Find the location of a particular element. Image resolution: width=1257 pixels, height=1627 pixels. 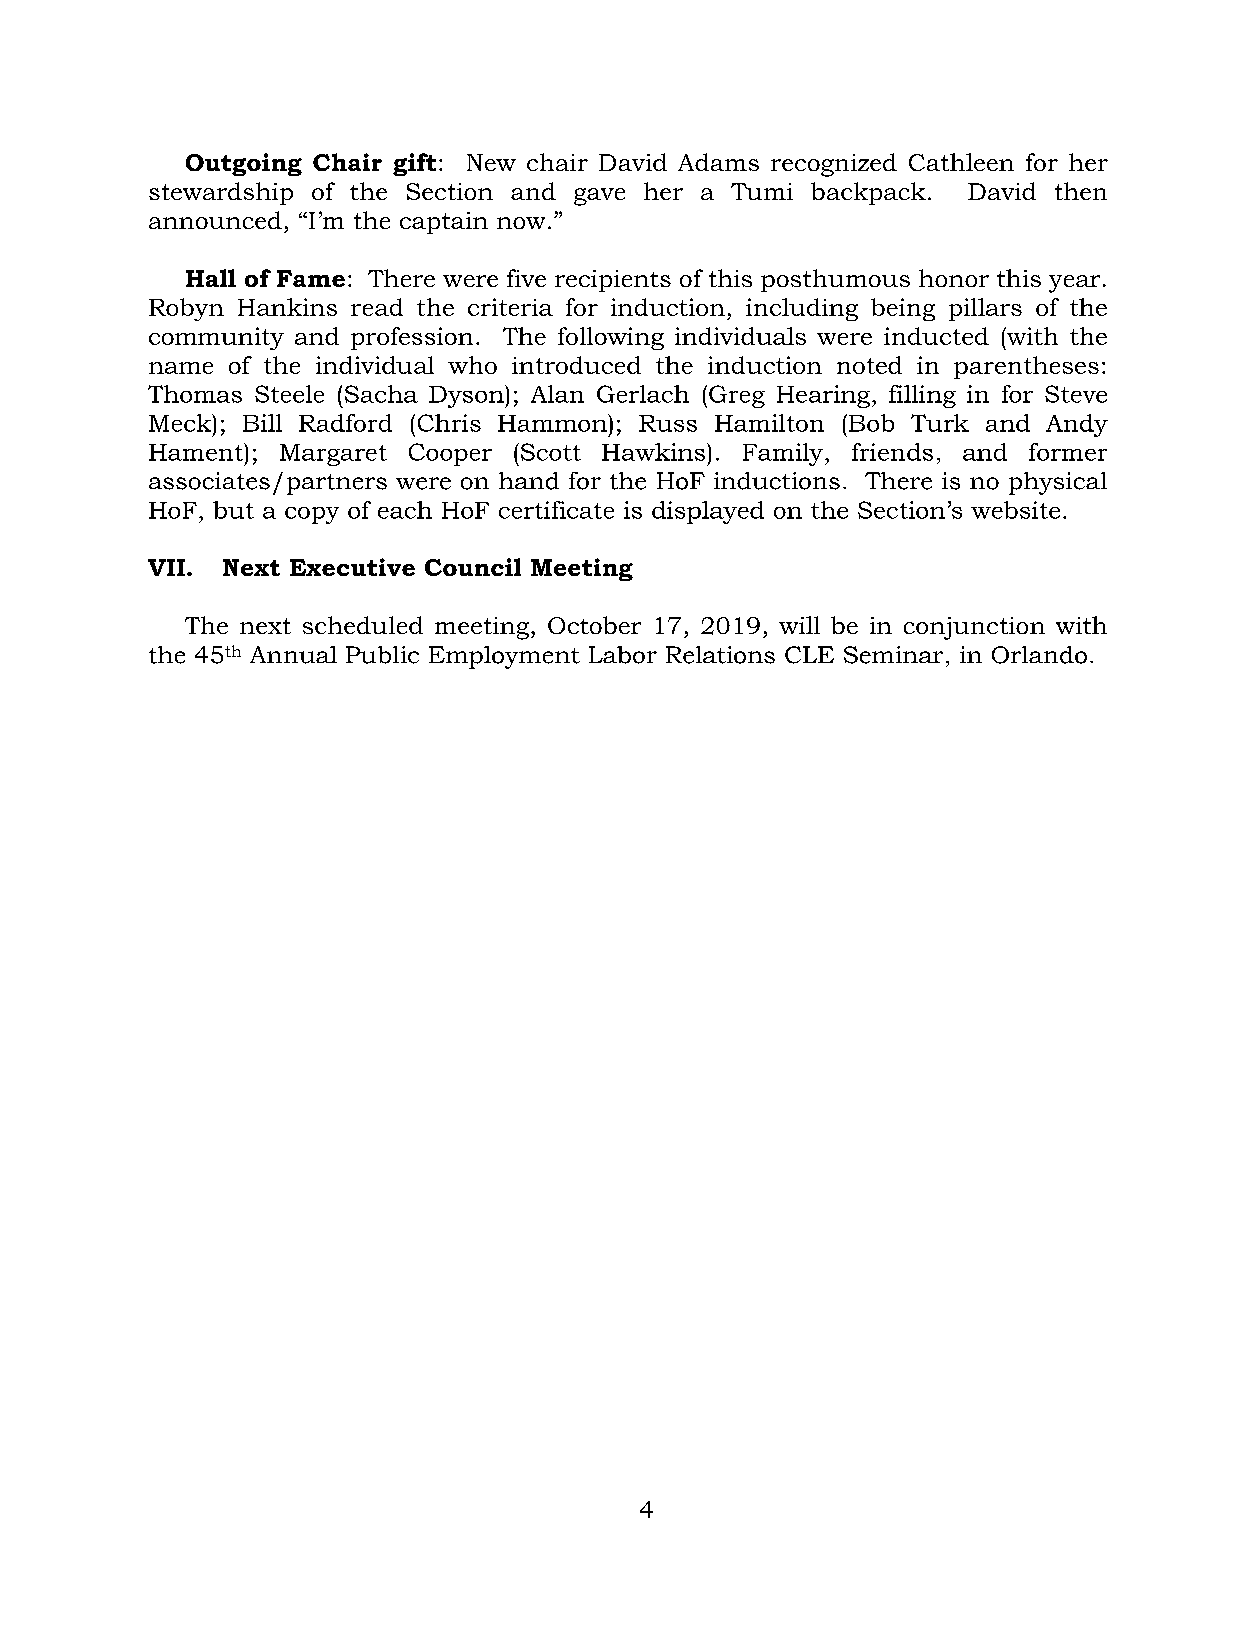

Bill is located at coordinates (262, 423).
